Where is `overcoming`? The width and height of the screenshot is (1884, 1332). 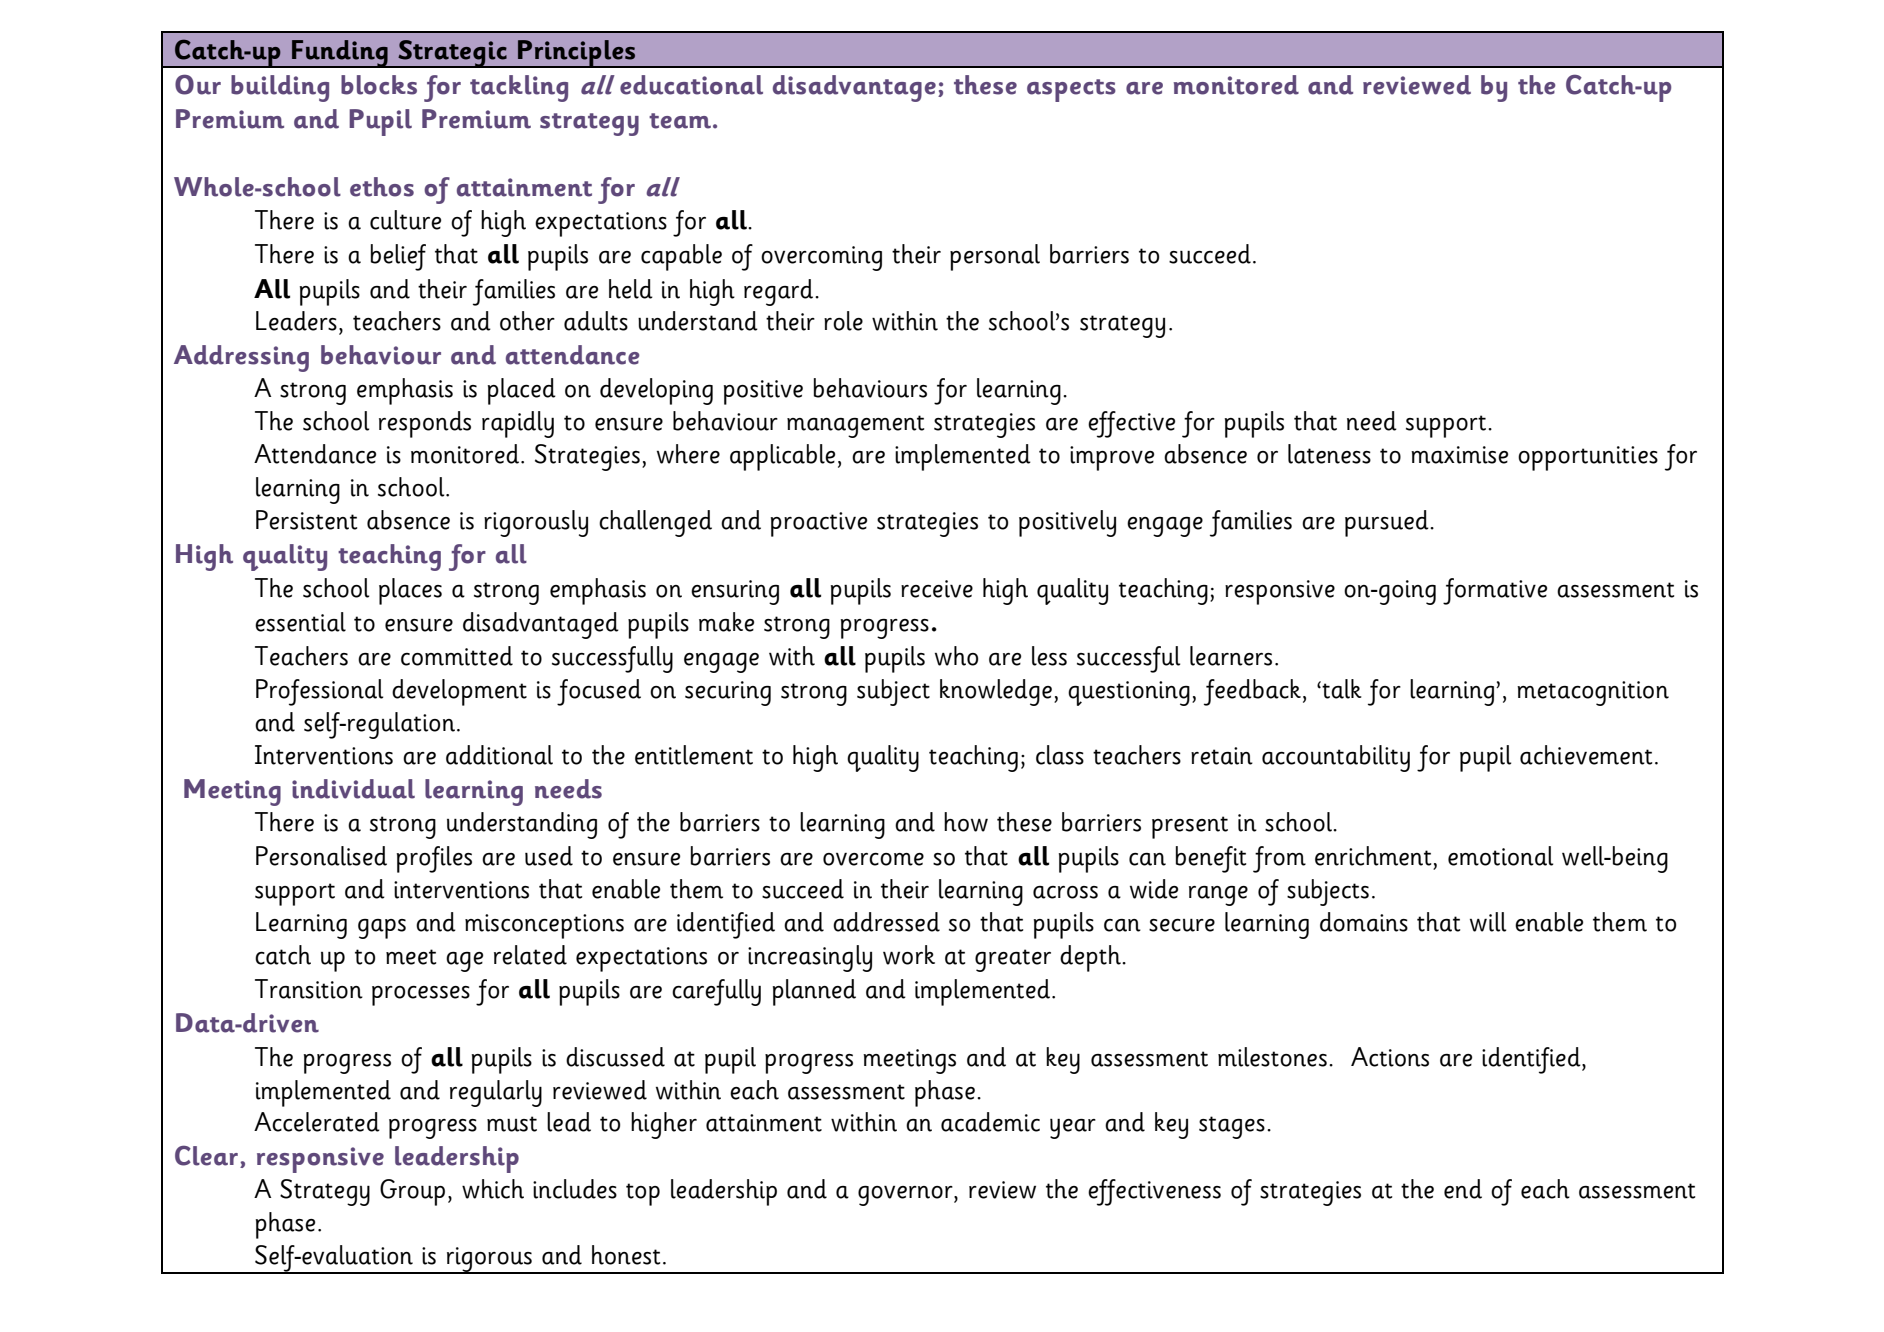 overcoming is located at coordinates (821, 258).
